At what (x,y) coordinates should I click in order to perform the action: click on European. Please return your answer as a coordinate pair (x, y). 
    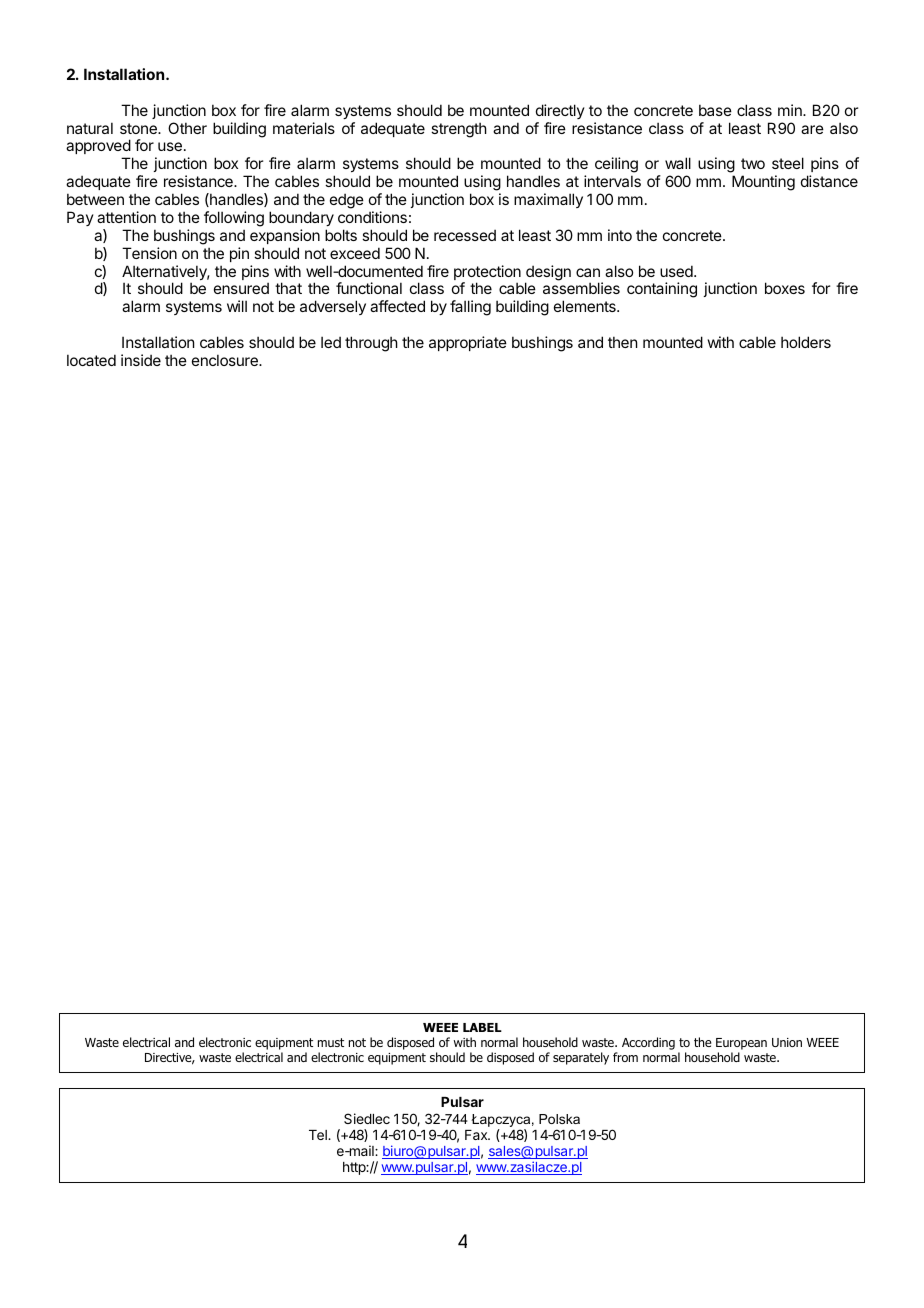
    Looking at the image, I should click on (741, 1045).
